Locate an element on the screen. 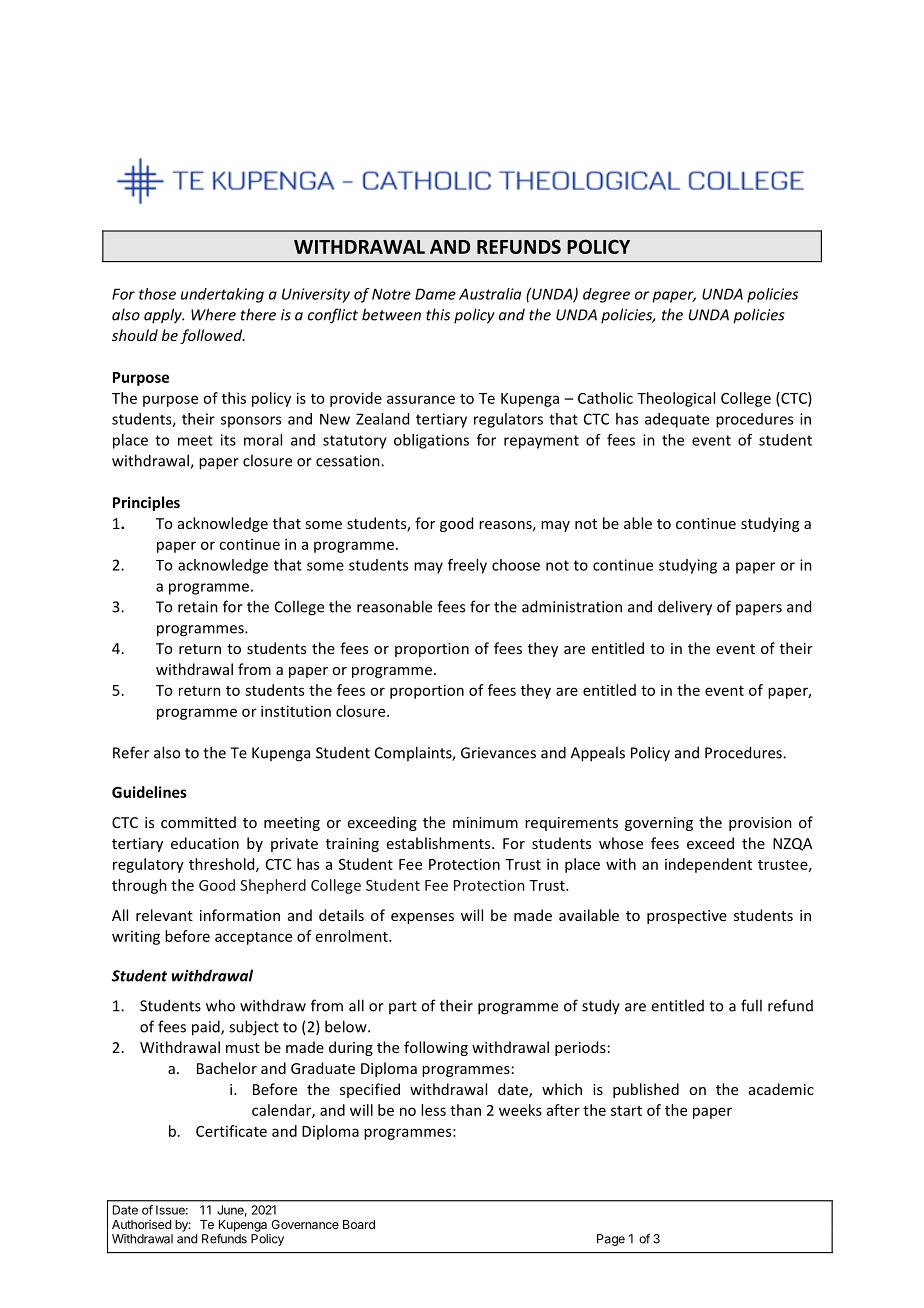  Guidelines is located at coordinates (149, 792).
